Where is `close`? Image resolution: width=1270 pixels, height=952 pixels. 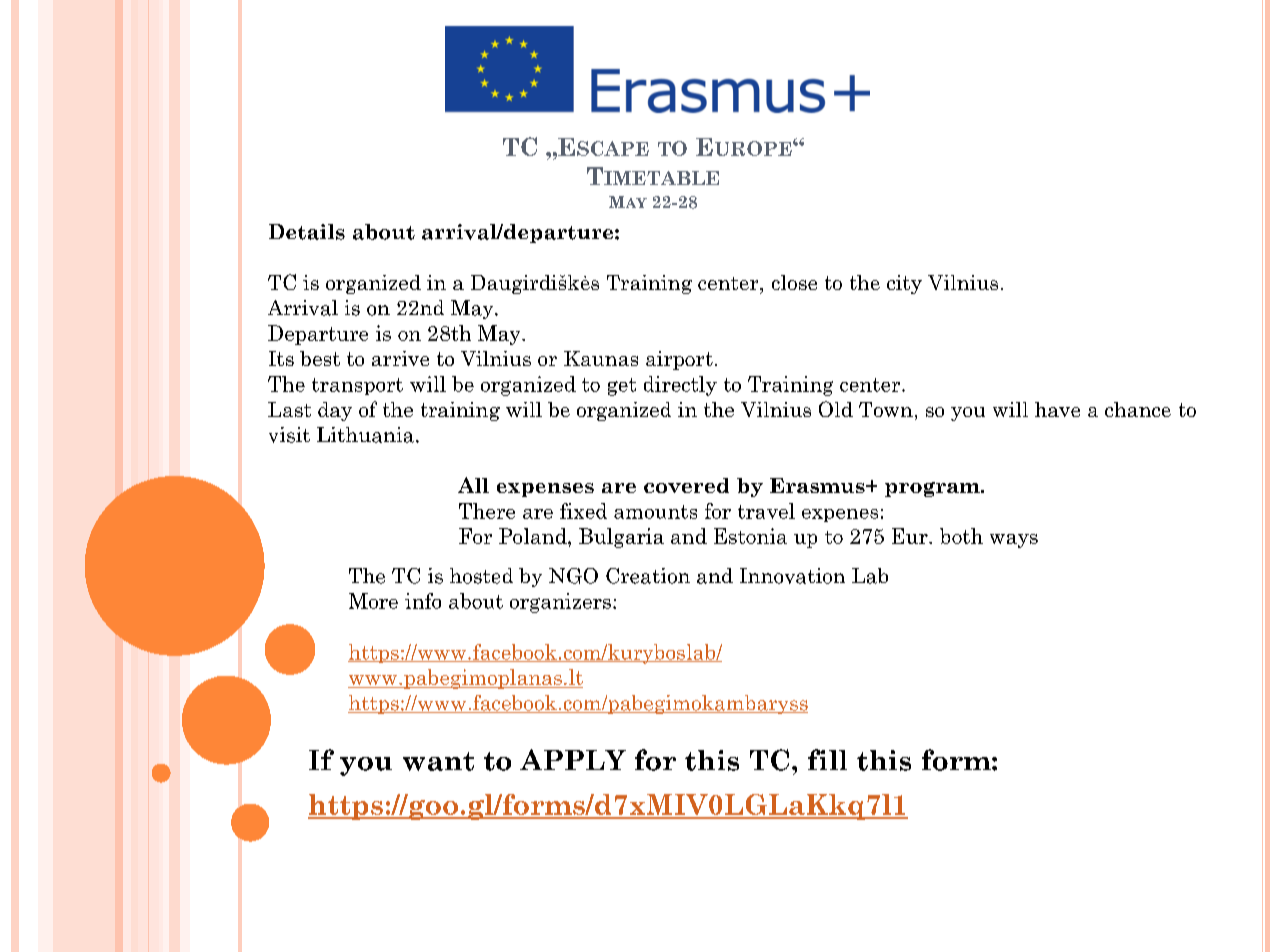
close is located at coordinates (794, 282).
